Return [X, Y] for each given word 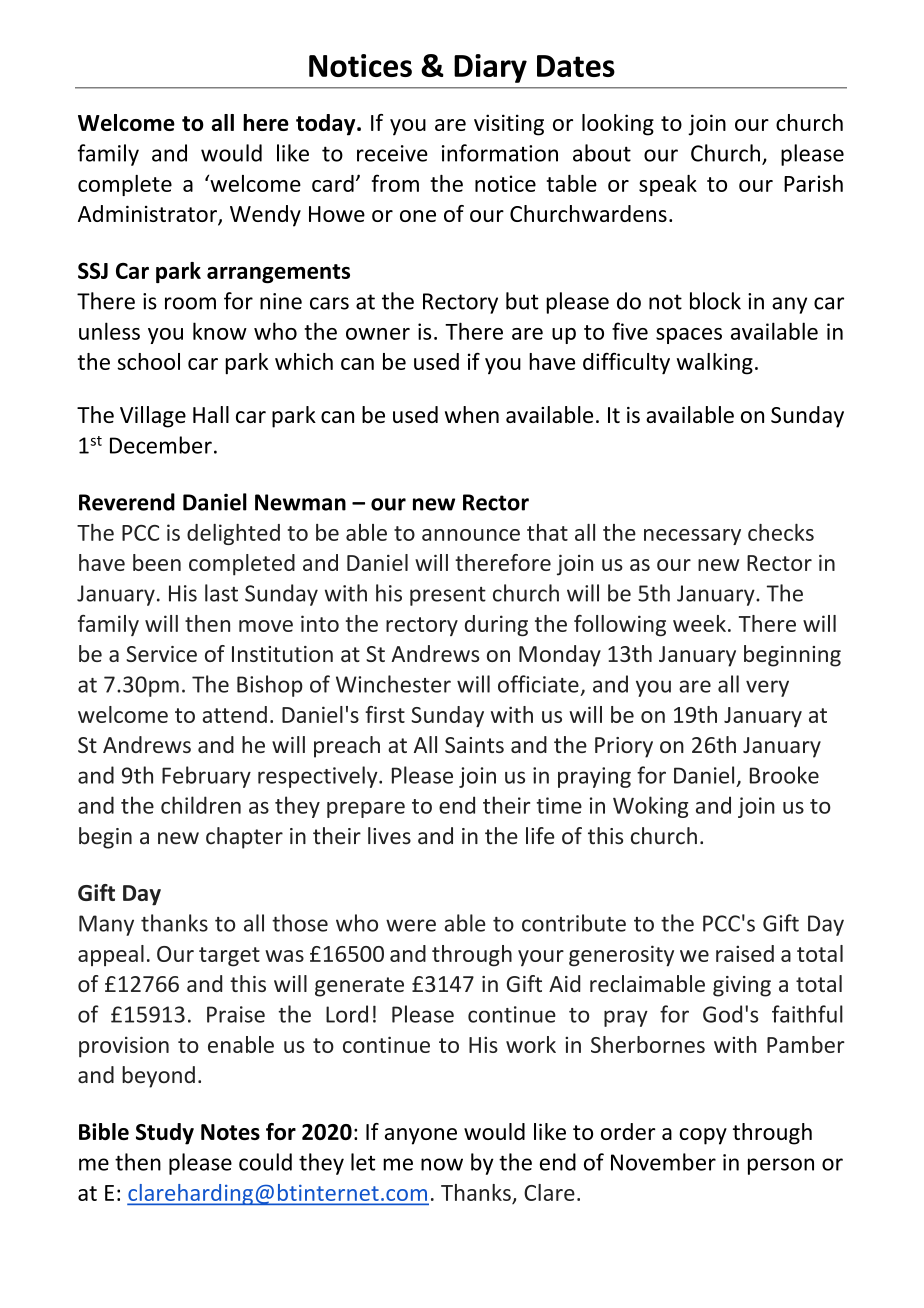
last [221, 593]
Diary [490, 68]
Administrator [148, 215]
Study [165, 1134]
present [448, 596]
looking [618, 125]
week [699, 623]
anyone [421, 1136]
